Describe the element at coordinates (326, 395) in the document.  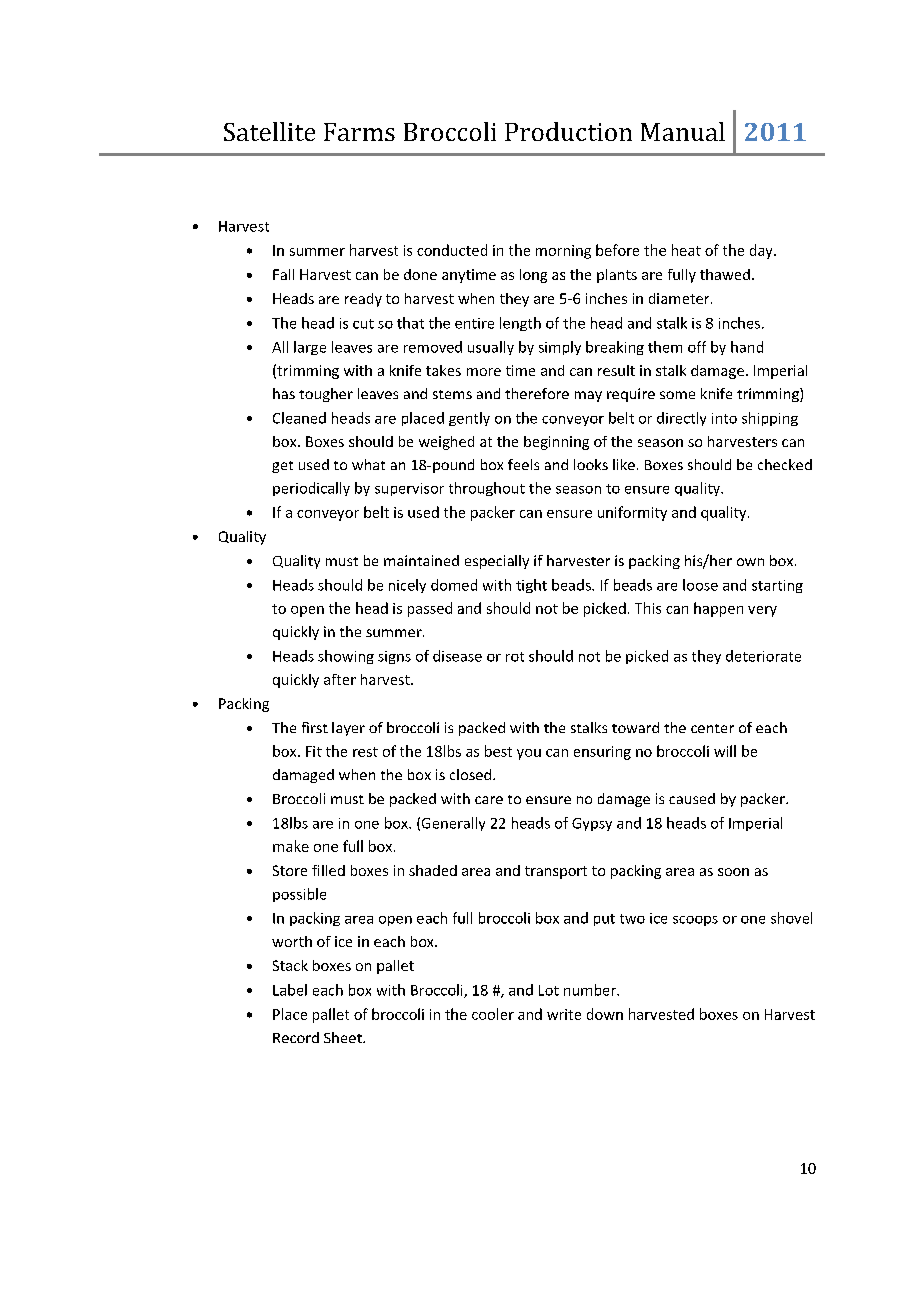
I see `tougher` at that location.
